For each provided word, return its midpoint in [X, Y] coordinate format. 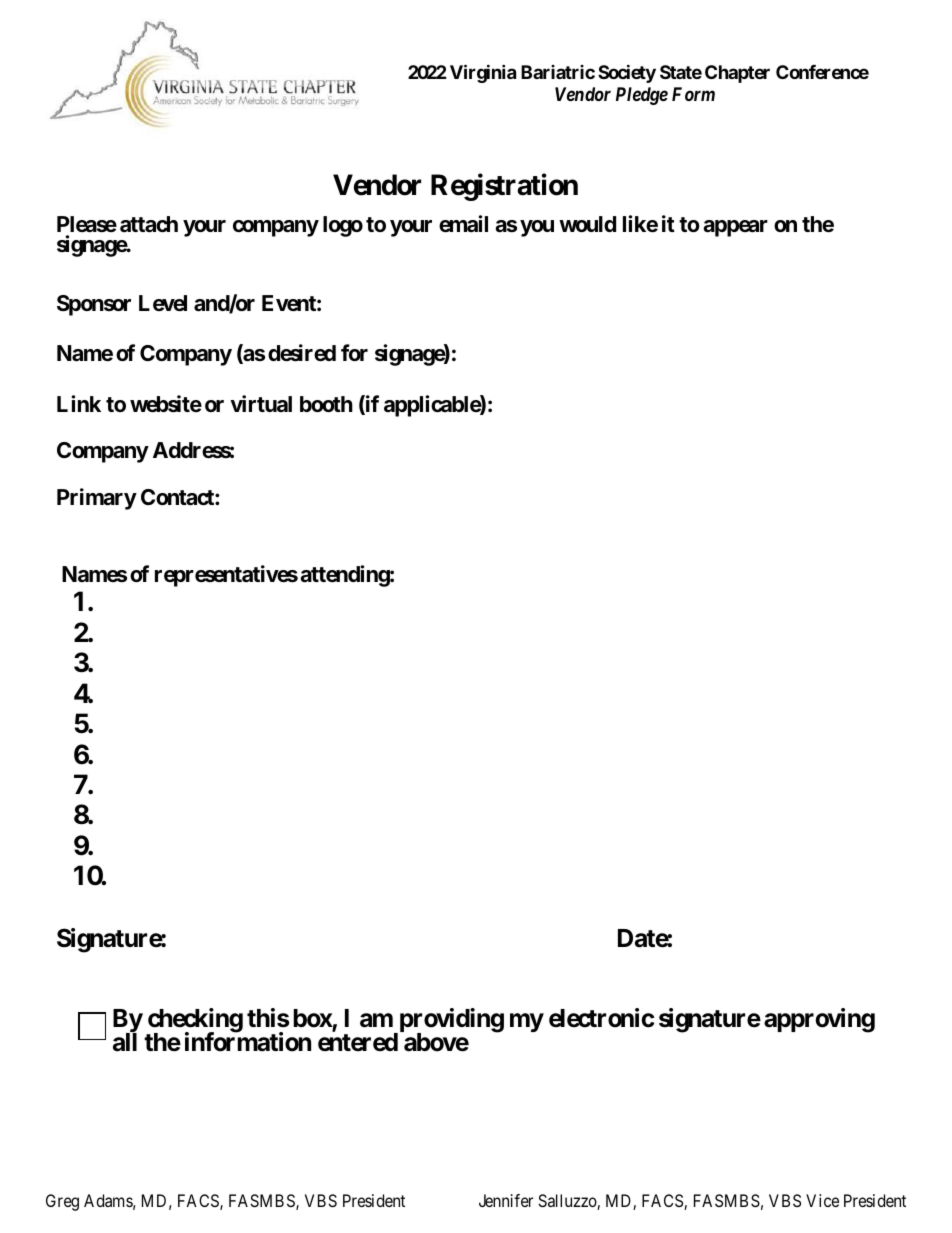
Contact [178, 497]
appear [735, 228]
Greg [62, 1202]
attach [149, 224]
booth [326, 404]
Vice [822, 1200]
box [313, 1019]
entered [358, 1042]
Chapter [737, 74]
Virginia [483, 74]
